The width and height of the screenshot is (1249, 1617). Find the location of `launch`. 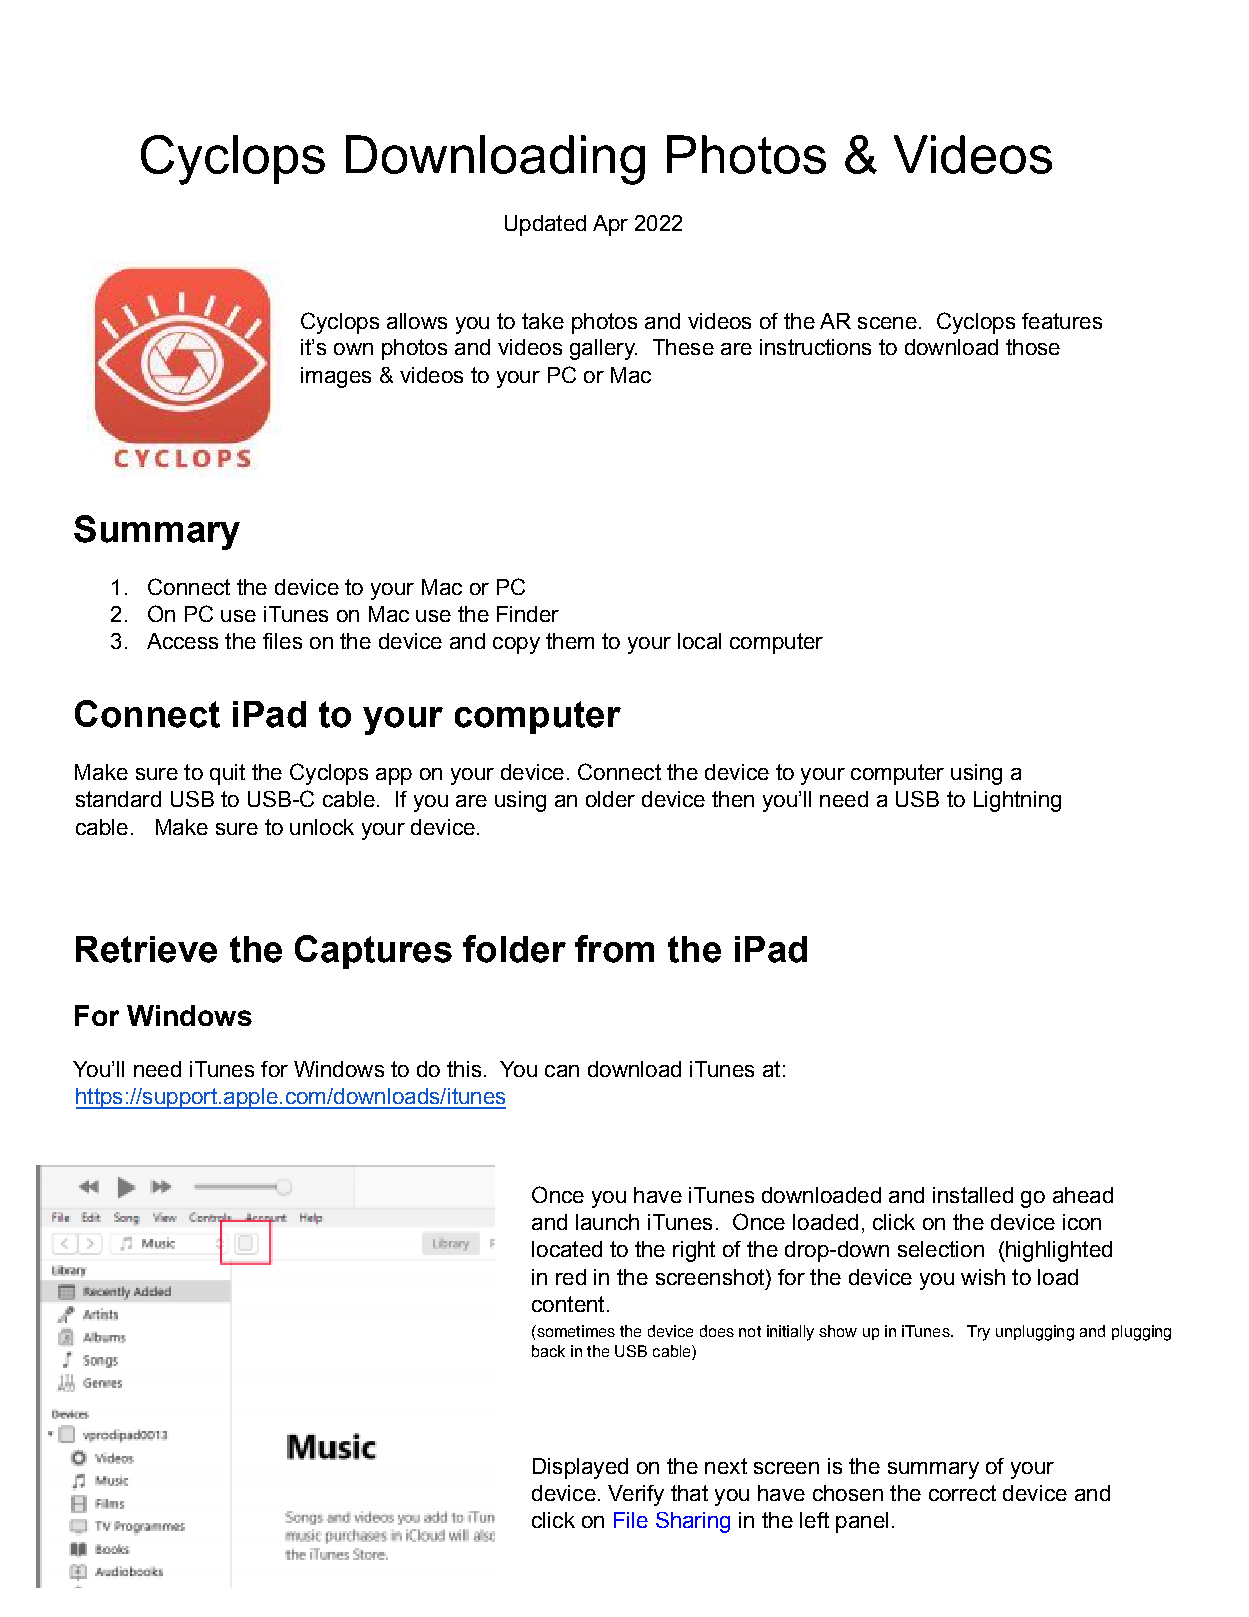

launch is located at coordinates (607, 1222).
